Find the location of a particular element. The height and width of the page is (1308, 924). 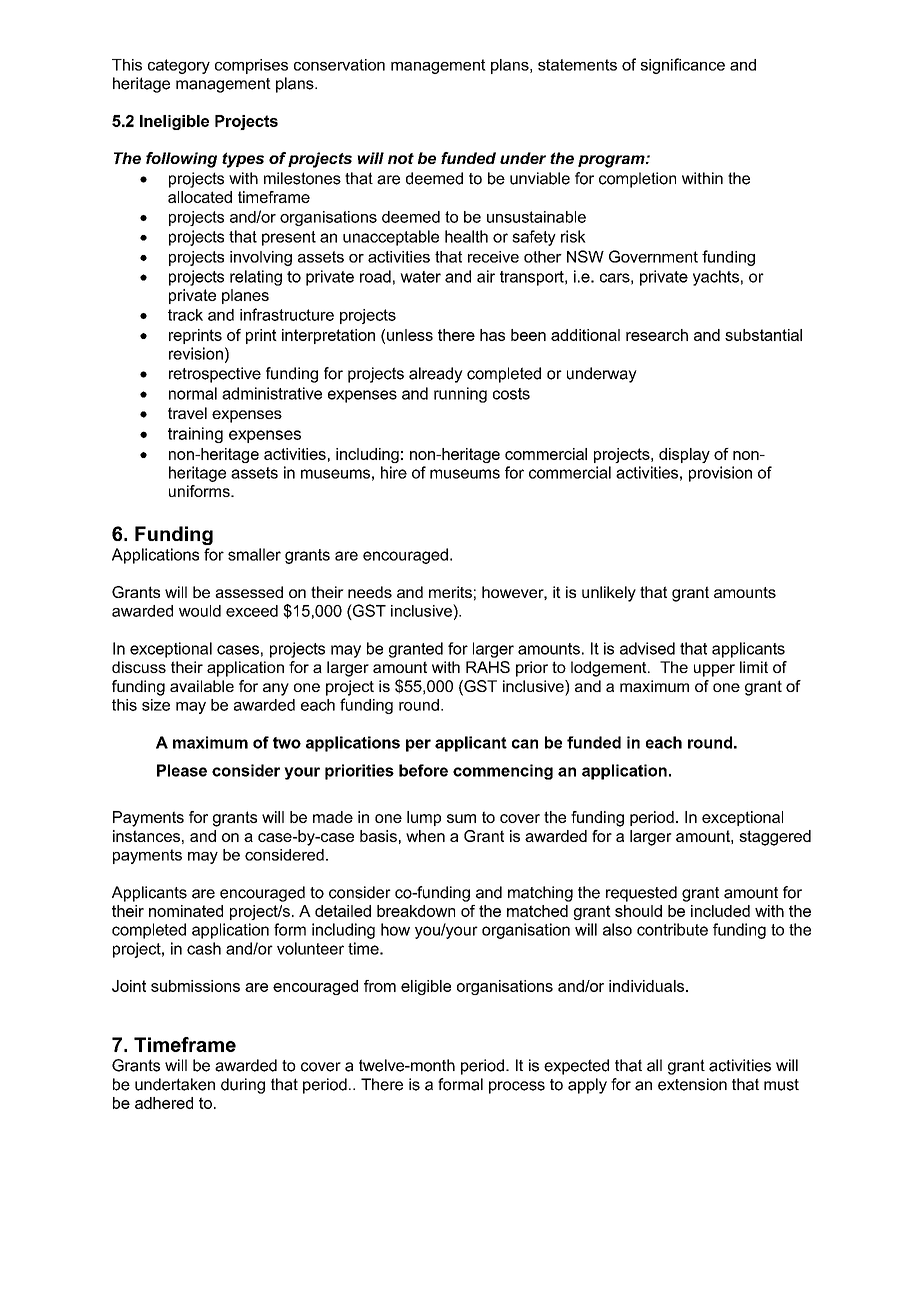

before is located at coordinates (423, 770).
